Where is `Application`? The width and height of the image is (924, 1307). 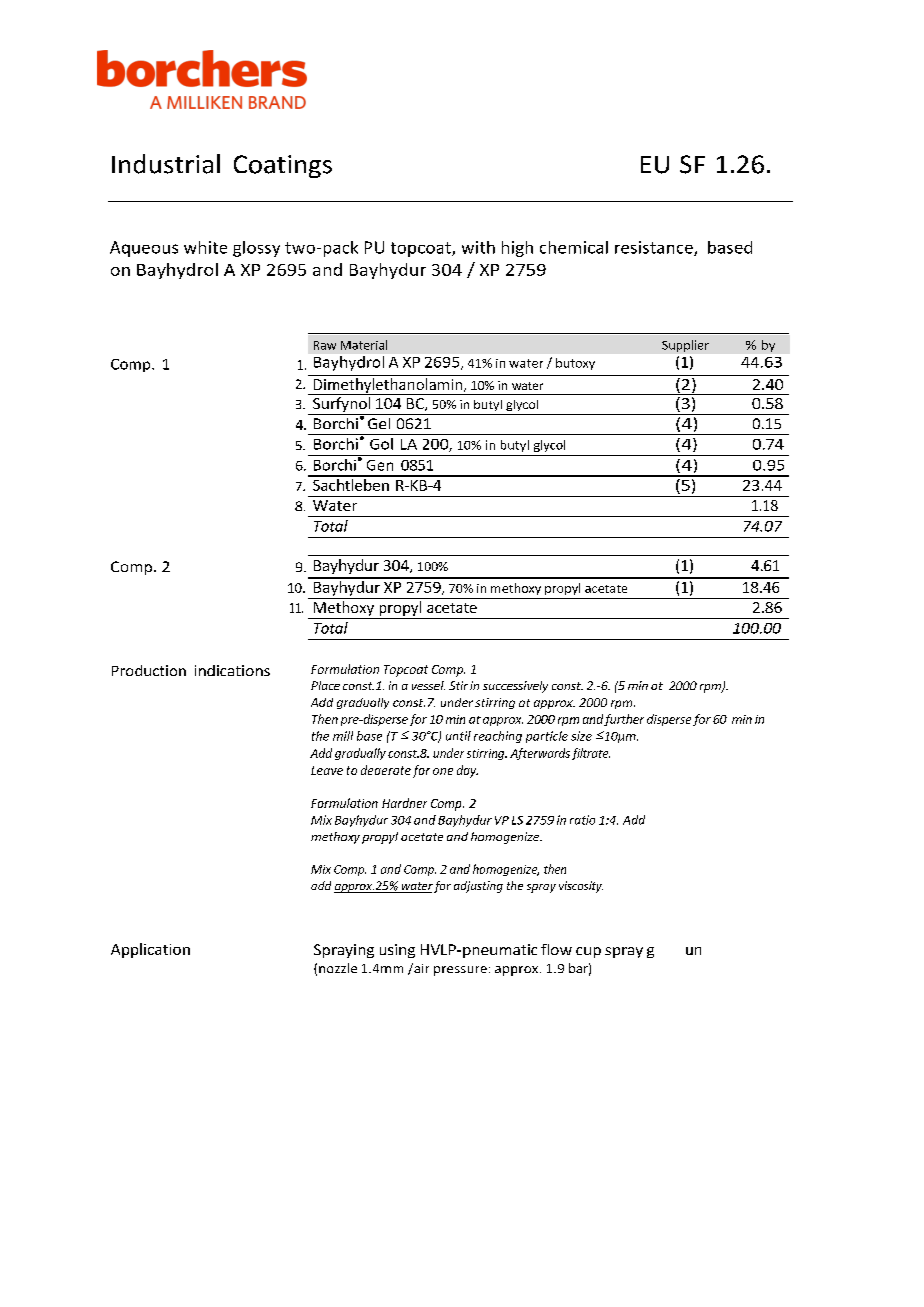
Application is located at coordinates (150, 950).
